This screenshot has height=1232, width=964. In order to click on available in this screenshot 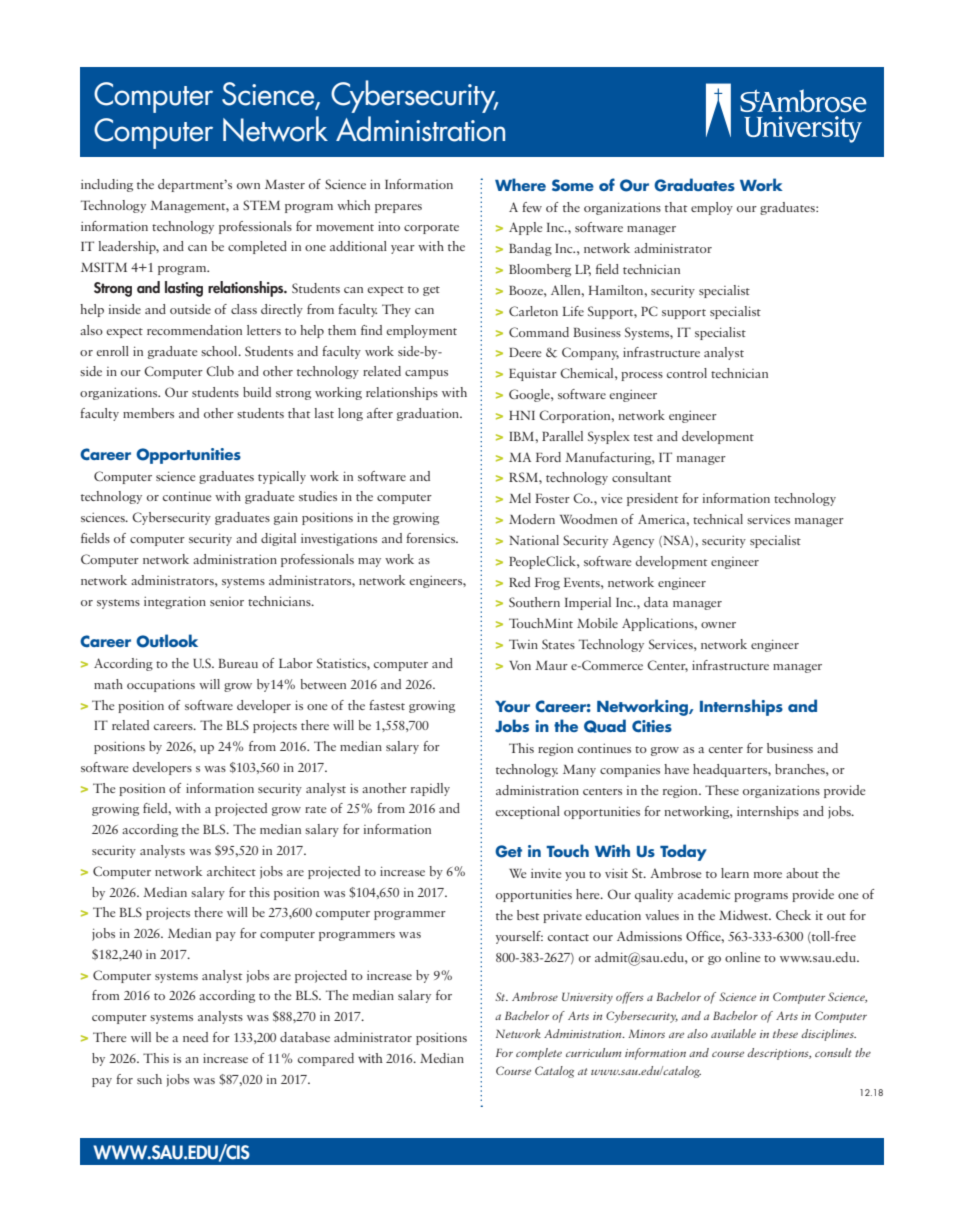, I will do `click(733, 1033)`.
